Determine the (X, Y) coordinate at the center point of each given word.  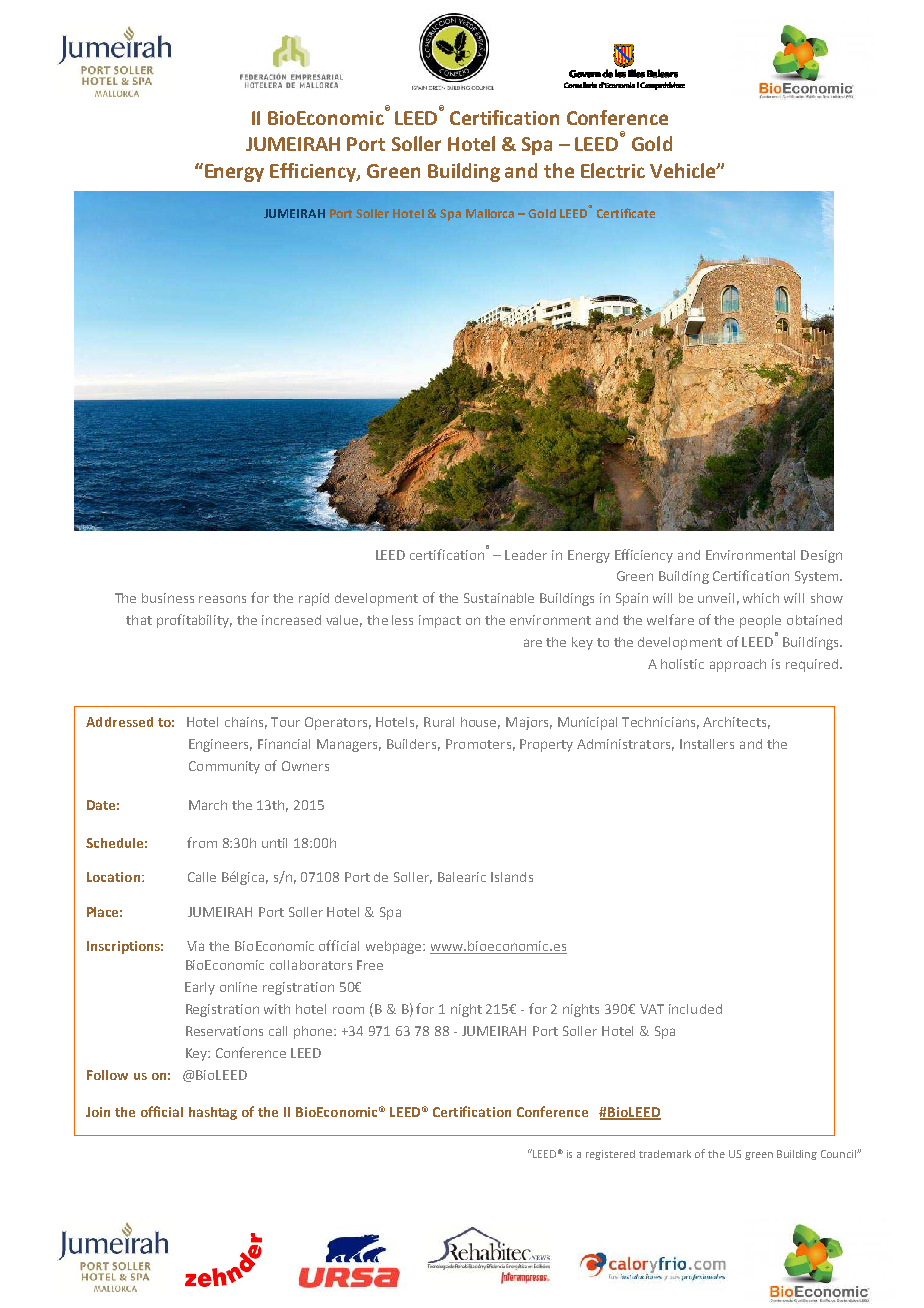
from (202, 842)
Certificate (626, 213)
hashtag (213, 1113)
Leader (526, 555)
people (760, 621)
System (816, 577)
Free (370, 965)
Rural (439, 722)
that (139, 620)
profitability (194, 621)
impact (440, 621)
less (402, 620)
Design (821, 556)
